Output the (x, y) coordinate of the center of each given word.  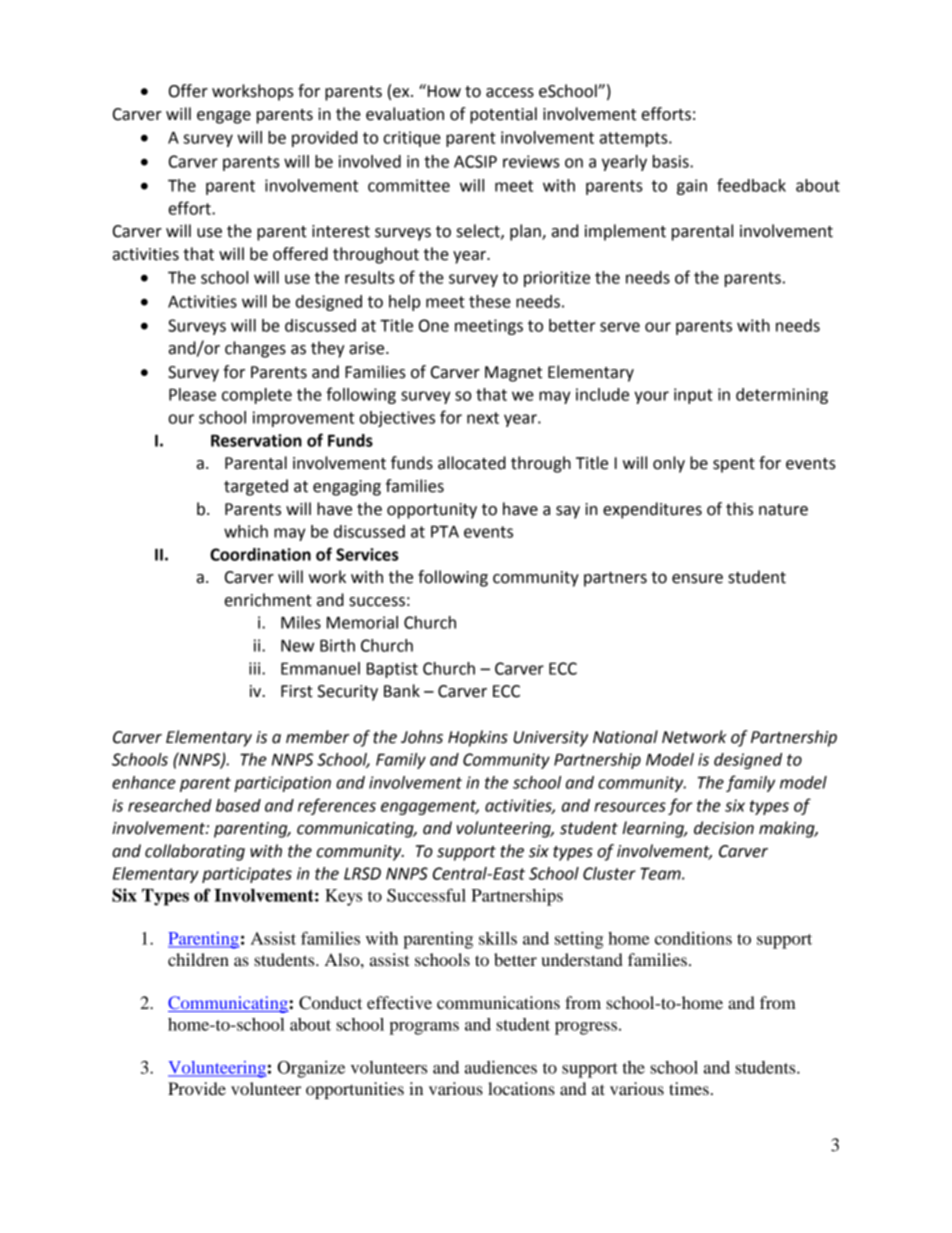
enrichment (268, 600)
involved (370, 161)
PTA (445, 531)
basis (672, 161)
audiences (501, 1067)
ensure (697, 579)
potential (503, 115)
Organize (311, 1069)
